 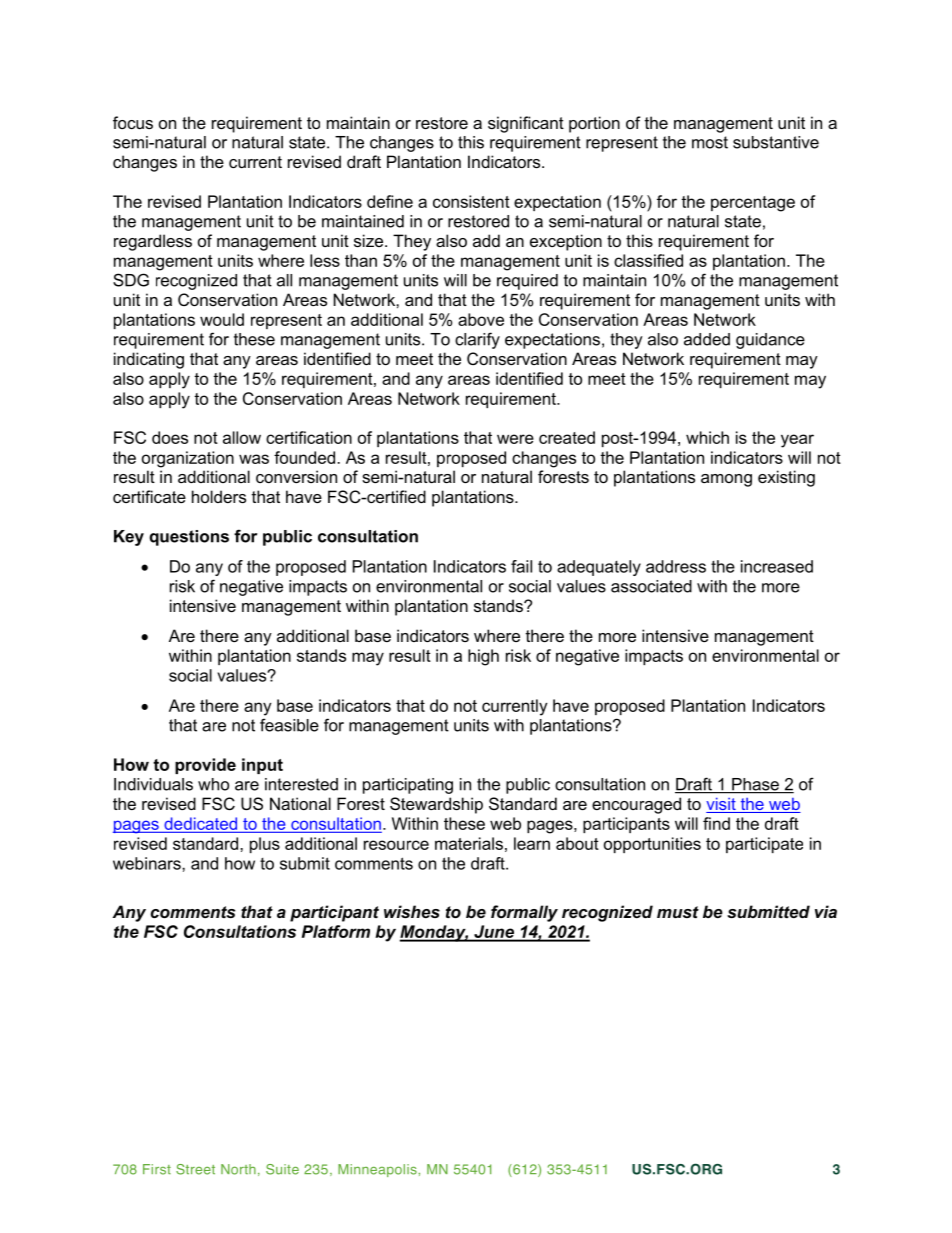 What do you see at coordinates (710, 142) in the page?
I see `most` at bounding box center [710, 142].
